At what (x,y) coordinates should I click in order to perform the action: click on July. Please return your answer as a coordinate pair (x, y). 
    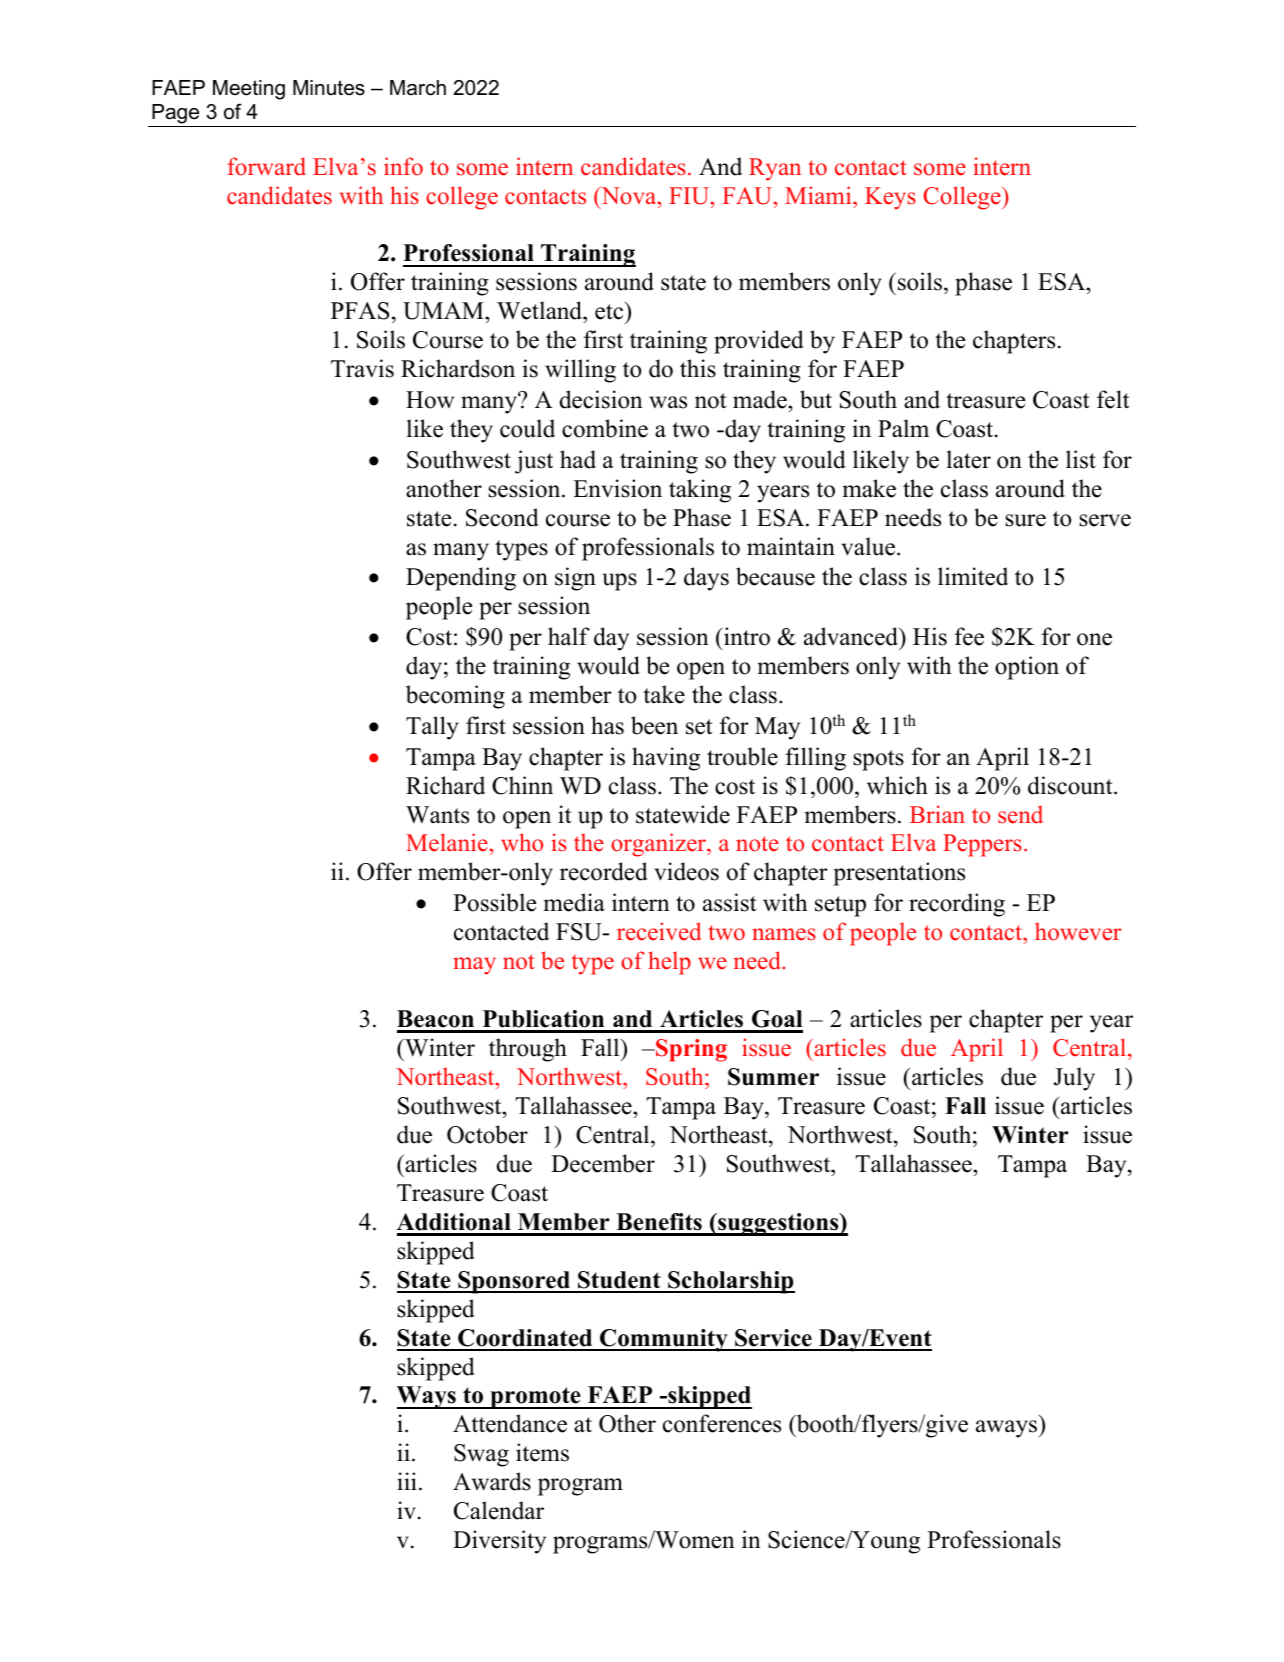
    Looking at the image, I should click on (1074, 1079).
